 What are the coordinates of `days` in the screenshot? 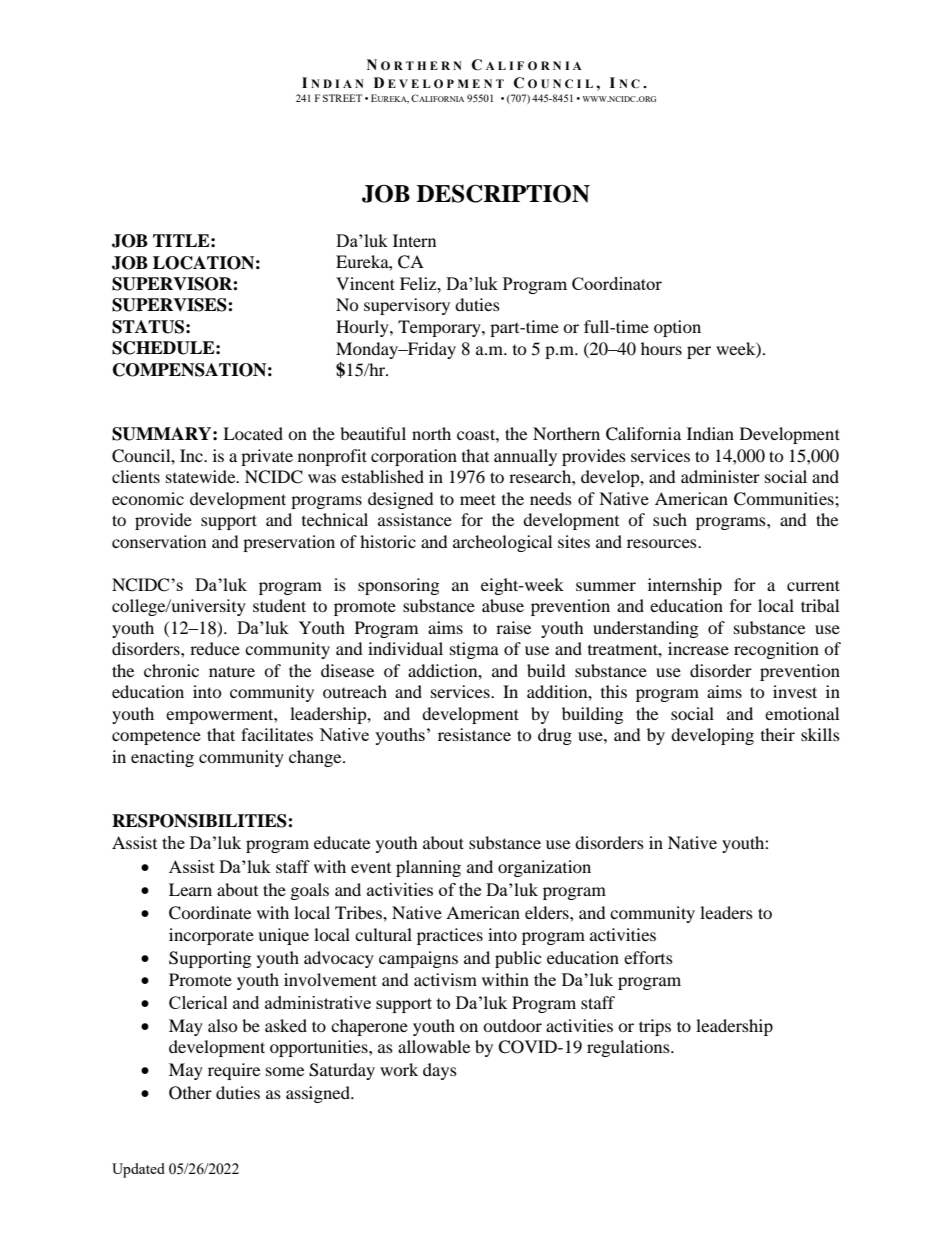 It's located at (440, 1071).
